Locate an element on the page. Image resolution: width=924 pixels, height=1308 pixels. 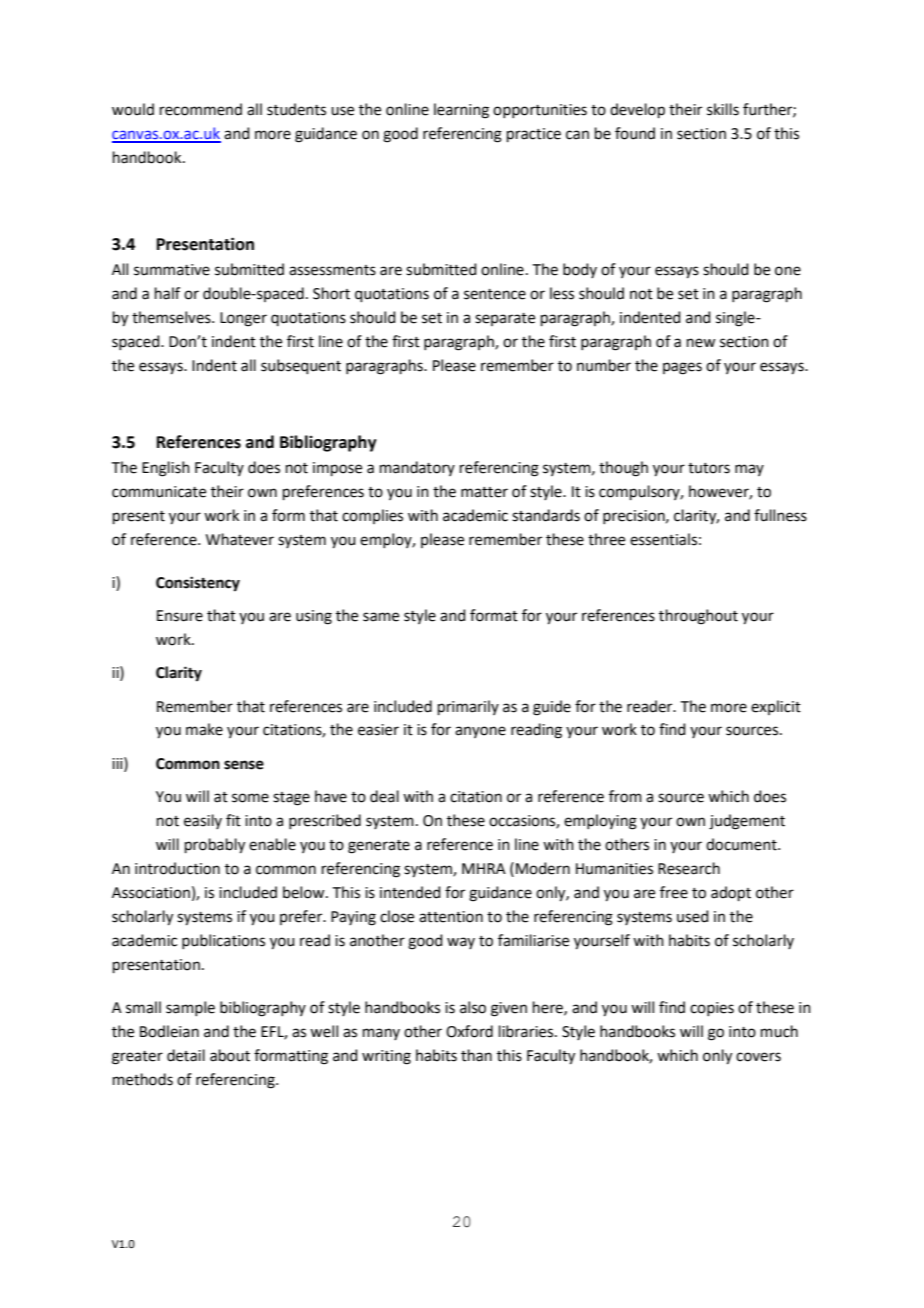
than is located at coordinates (476, 1055).
